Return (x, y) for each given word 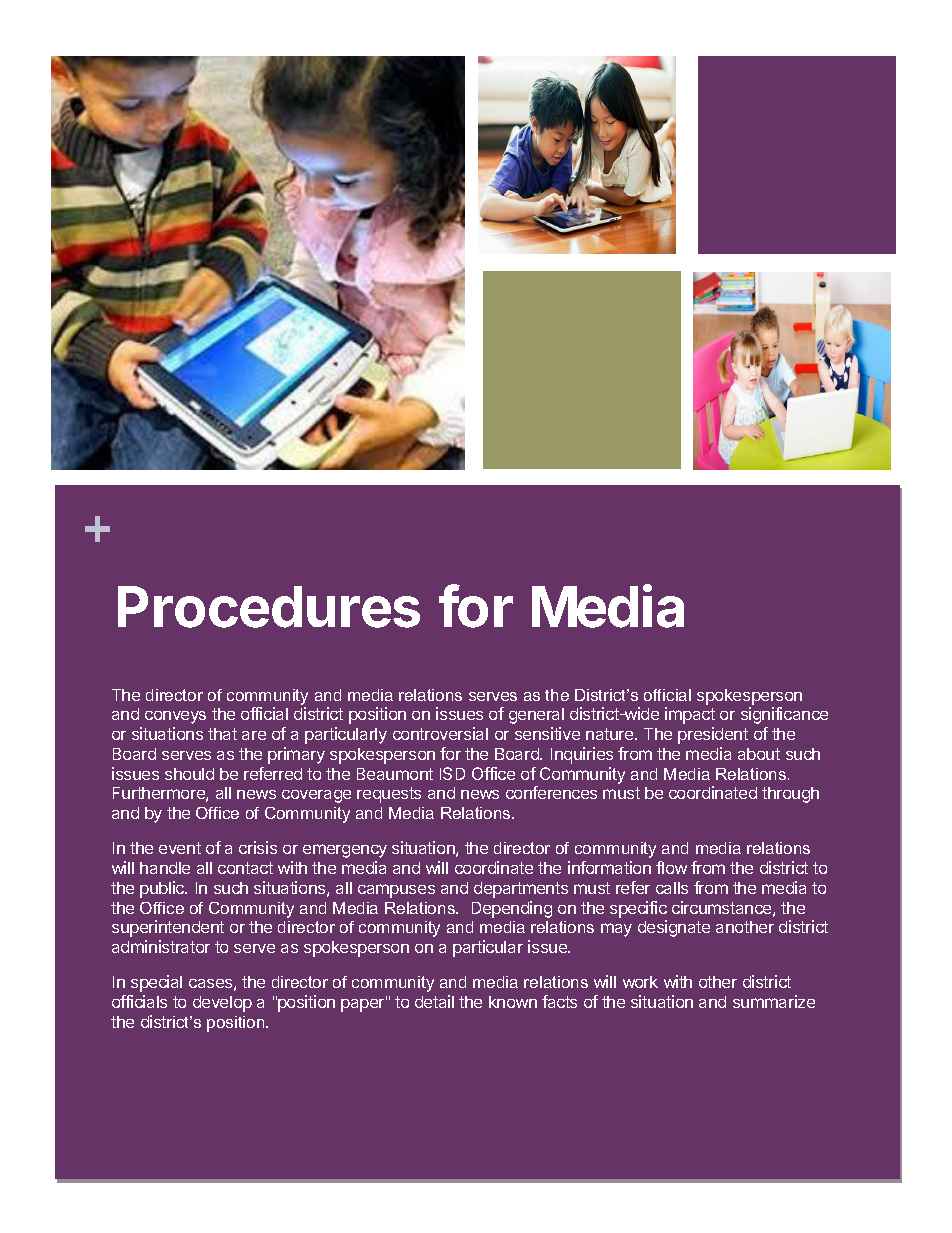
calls (672, 888)
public (163, 889)
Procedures (269, 607)
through (790, 795)
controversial (440, 733)
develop (222, 1004)
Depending (512, 909)
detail (434, 1001)
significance (784, 715)
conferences (551, 792)
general (536, 716)
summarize (774, 1001)
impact (690, 715)
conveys (175, 717)
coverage (316, 796)
